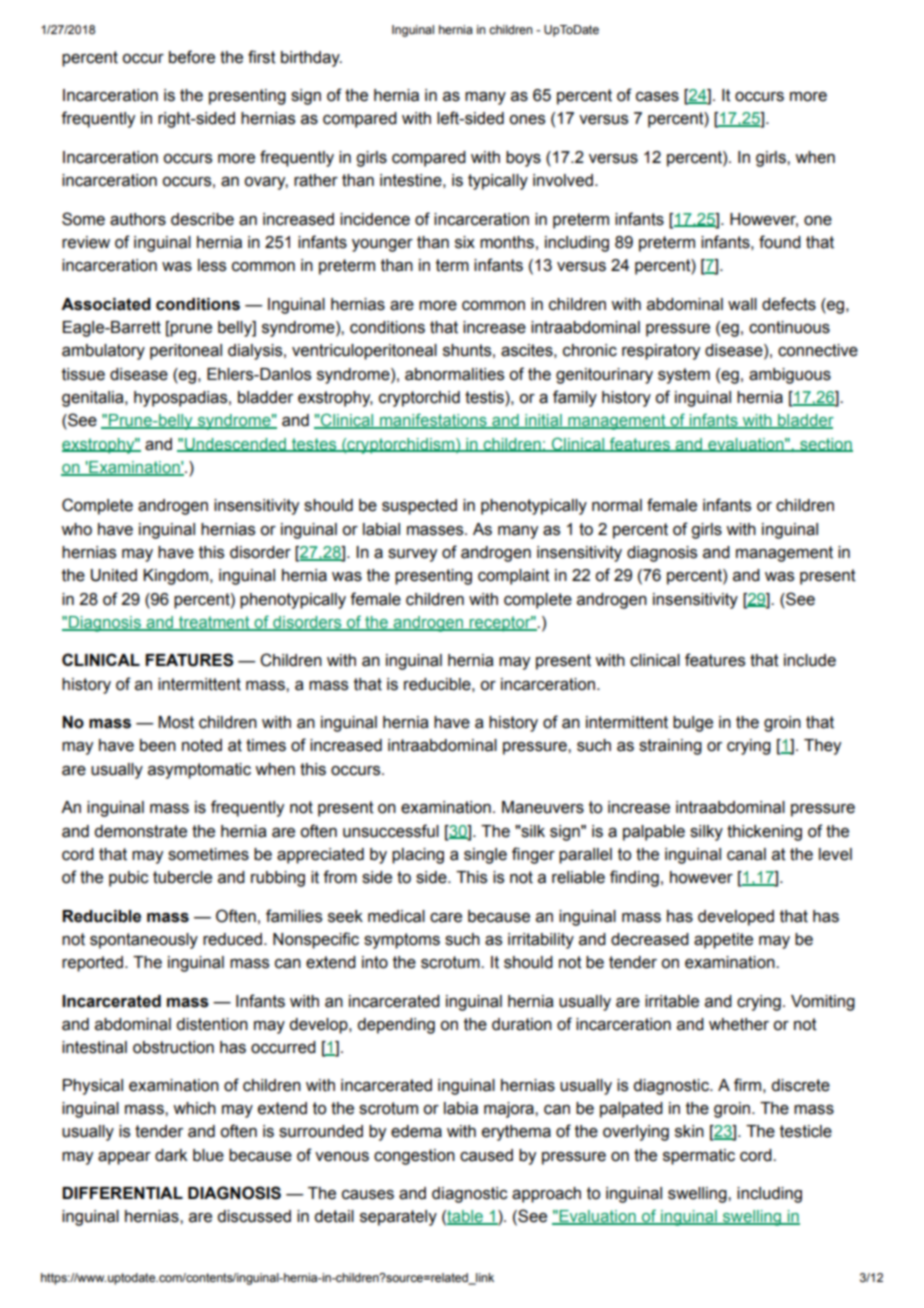  I want to click on demonstrate, so click(140, 831).
